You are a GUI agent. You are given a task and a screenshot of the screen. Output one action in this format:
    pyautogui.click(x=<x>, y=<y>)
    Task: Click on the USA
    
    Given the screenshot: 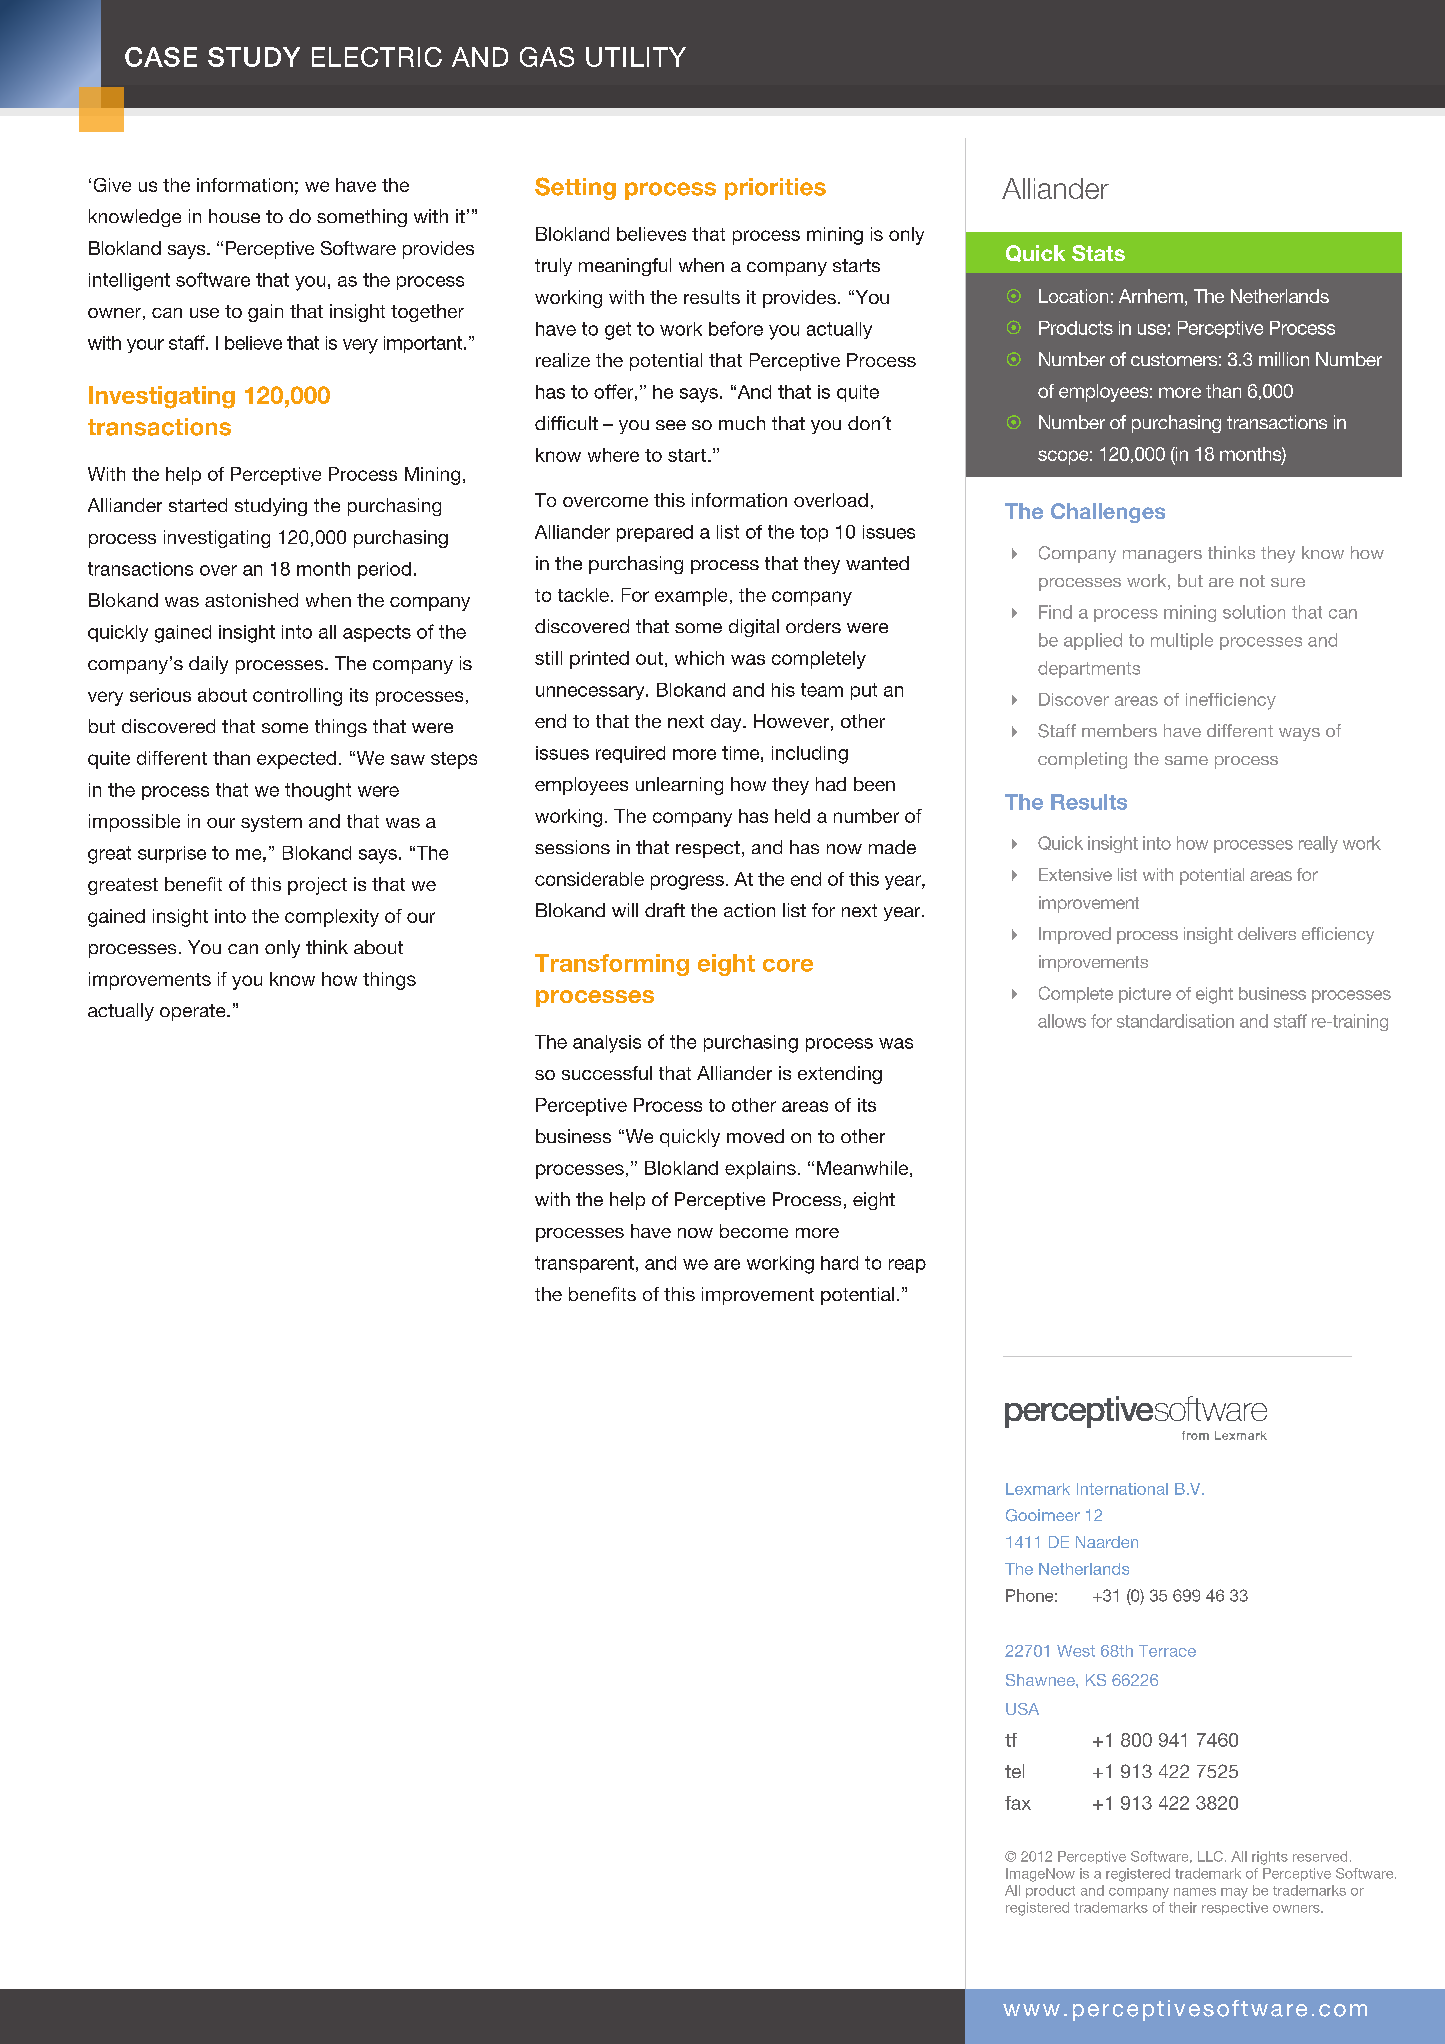 What is the action you would take?
    pyautogui.click(x=1022, y=1709)
